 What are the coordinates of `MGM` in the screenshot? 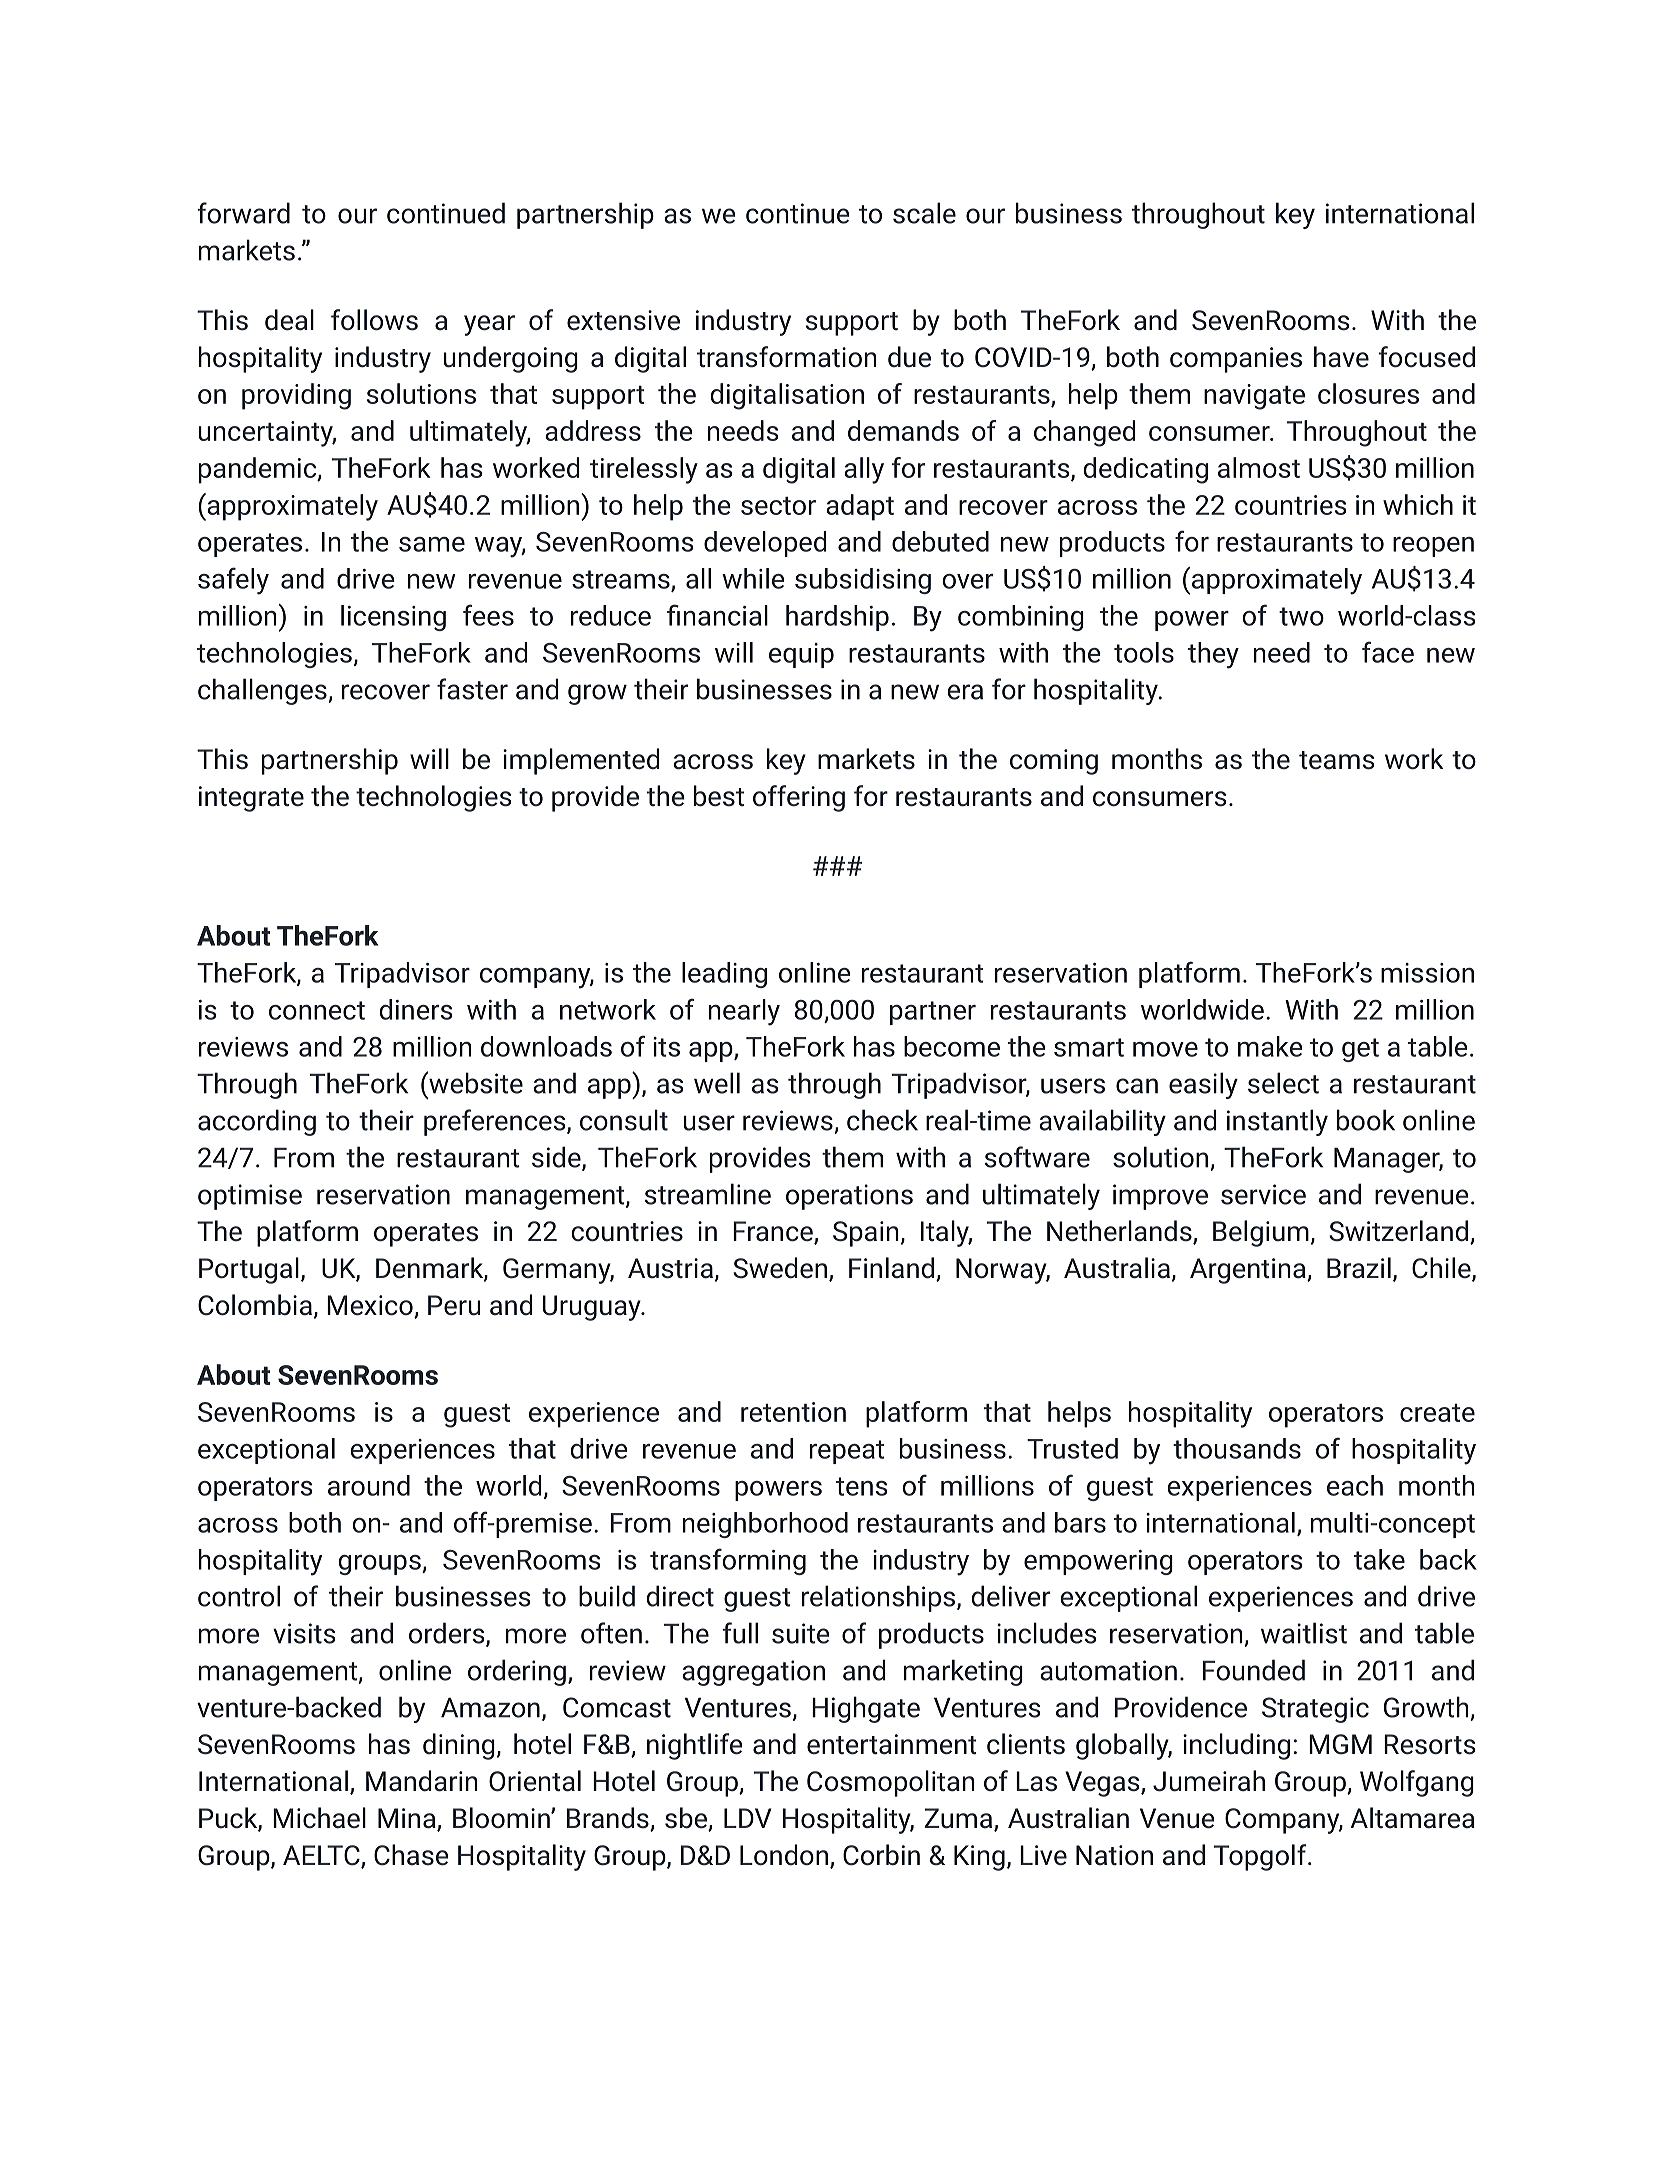 It's located at (1340, 1744).
